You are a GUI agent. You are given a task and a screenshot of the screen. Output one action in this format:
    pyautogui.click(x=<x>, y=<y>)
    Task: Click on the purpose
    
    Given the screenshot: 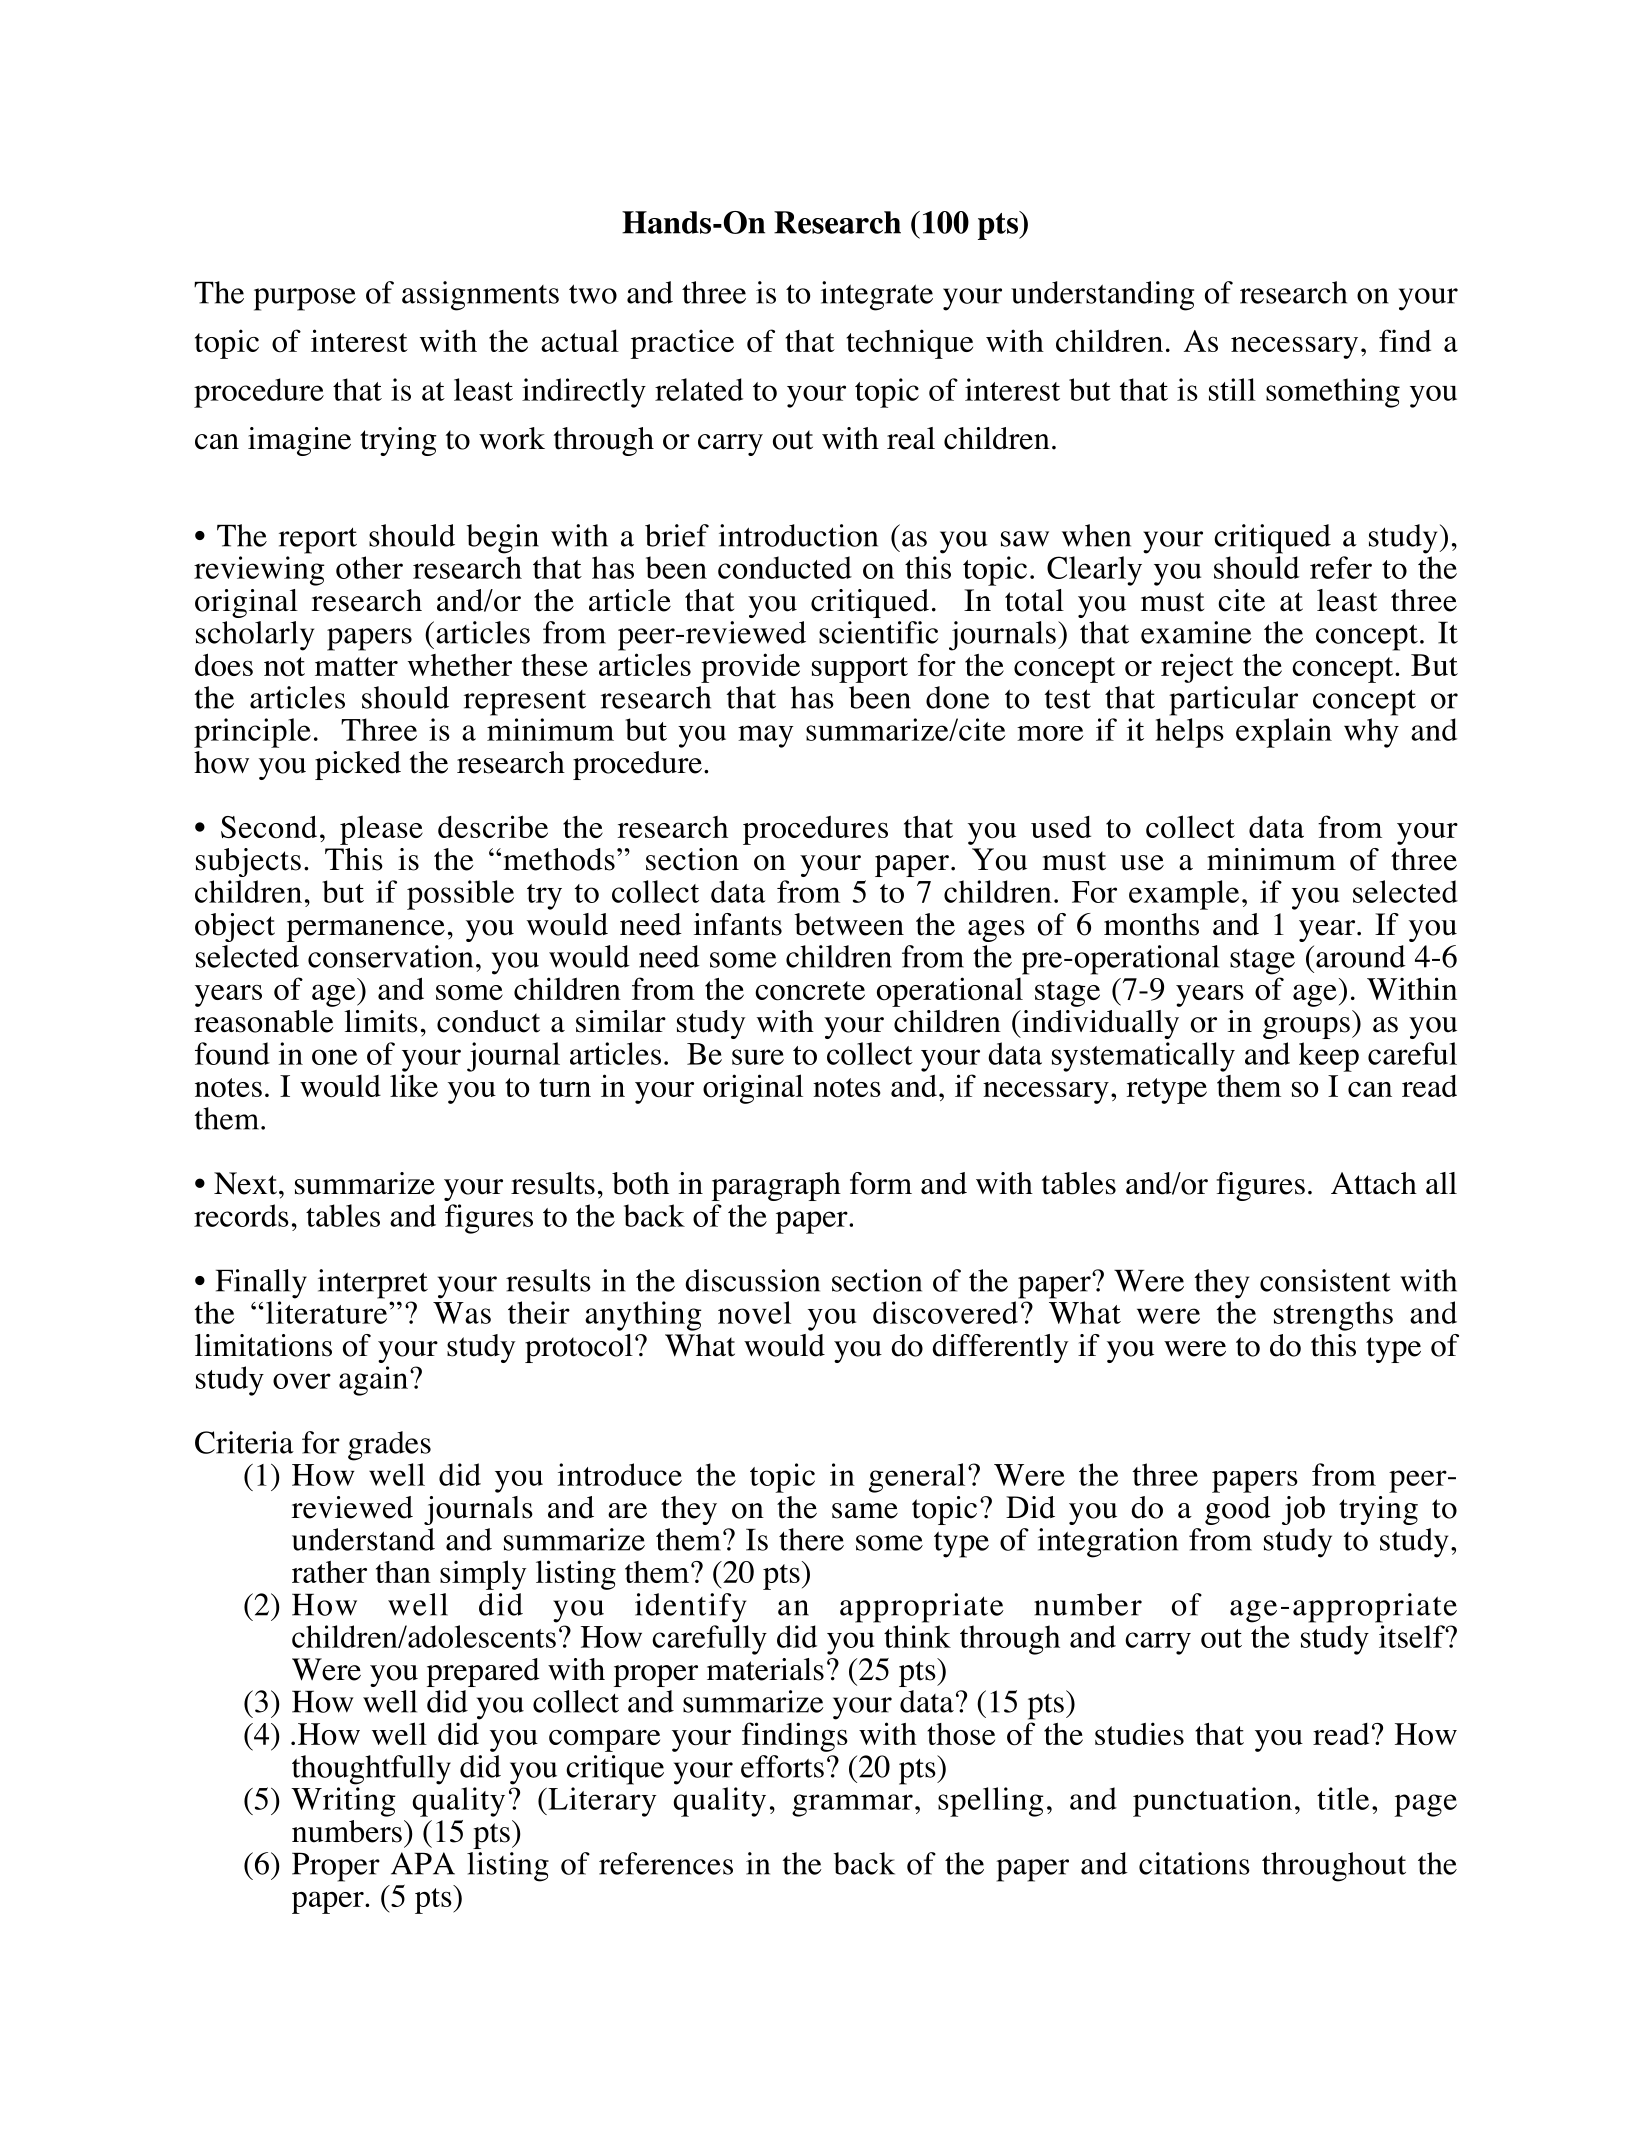 What is the action you would take?
    pyautogui.click(x=305, y=299)
